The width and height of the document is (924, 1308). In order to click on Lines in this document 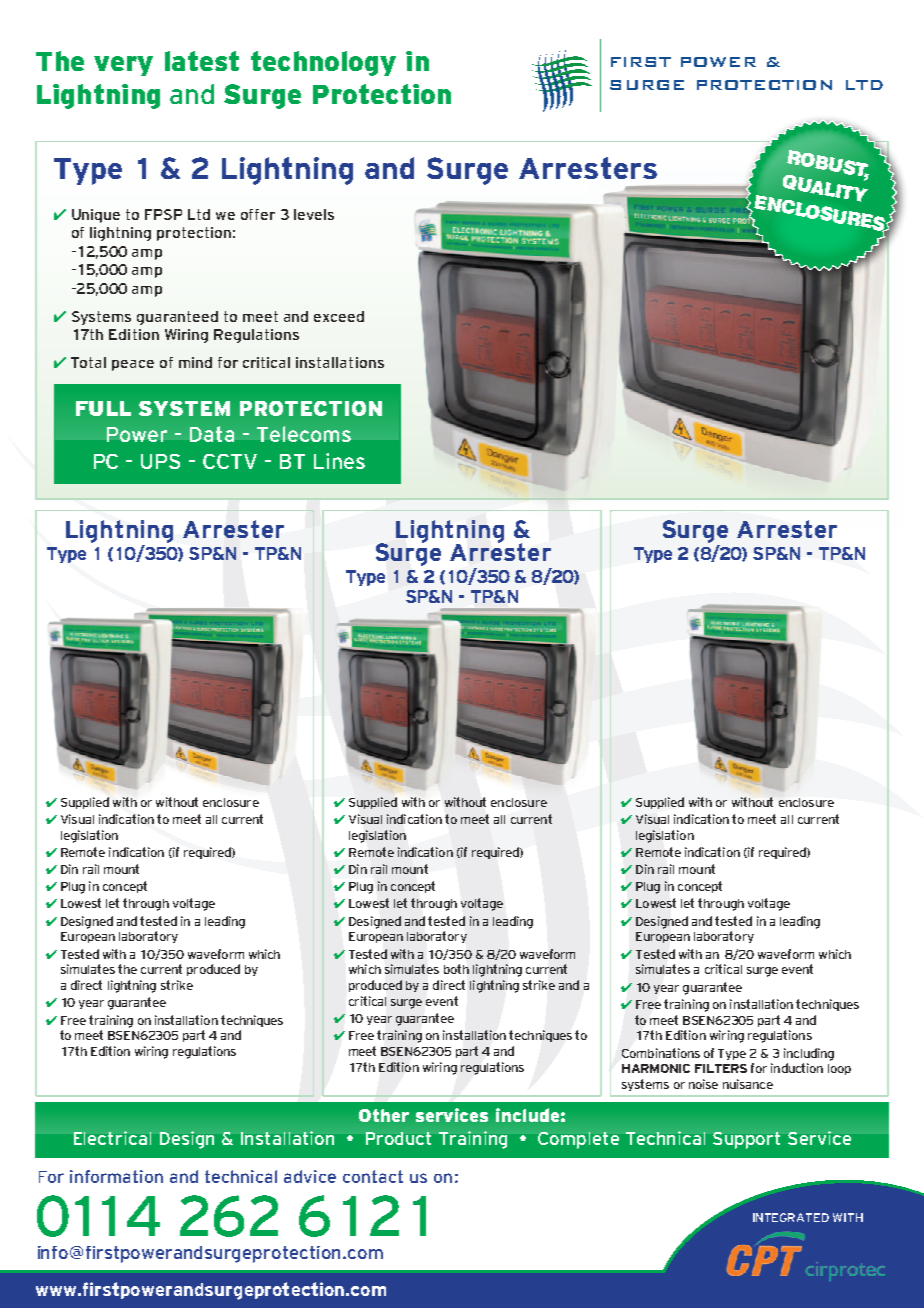, I will do `click(339, 461)`.
